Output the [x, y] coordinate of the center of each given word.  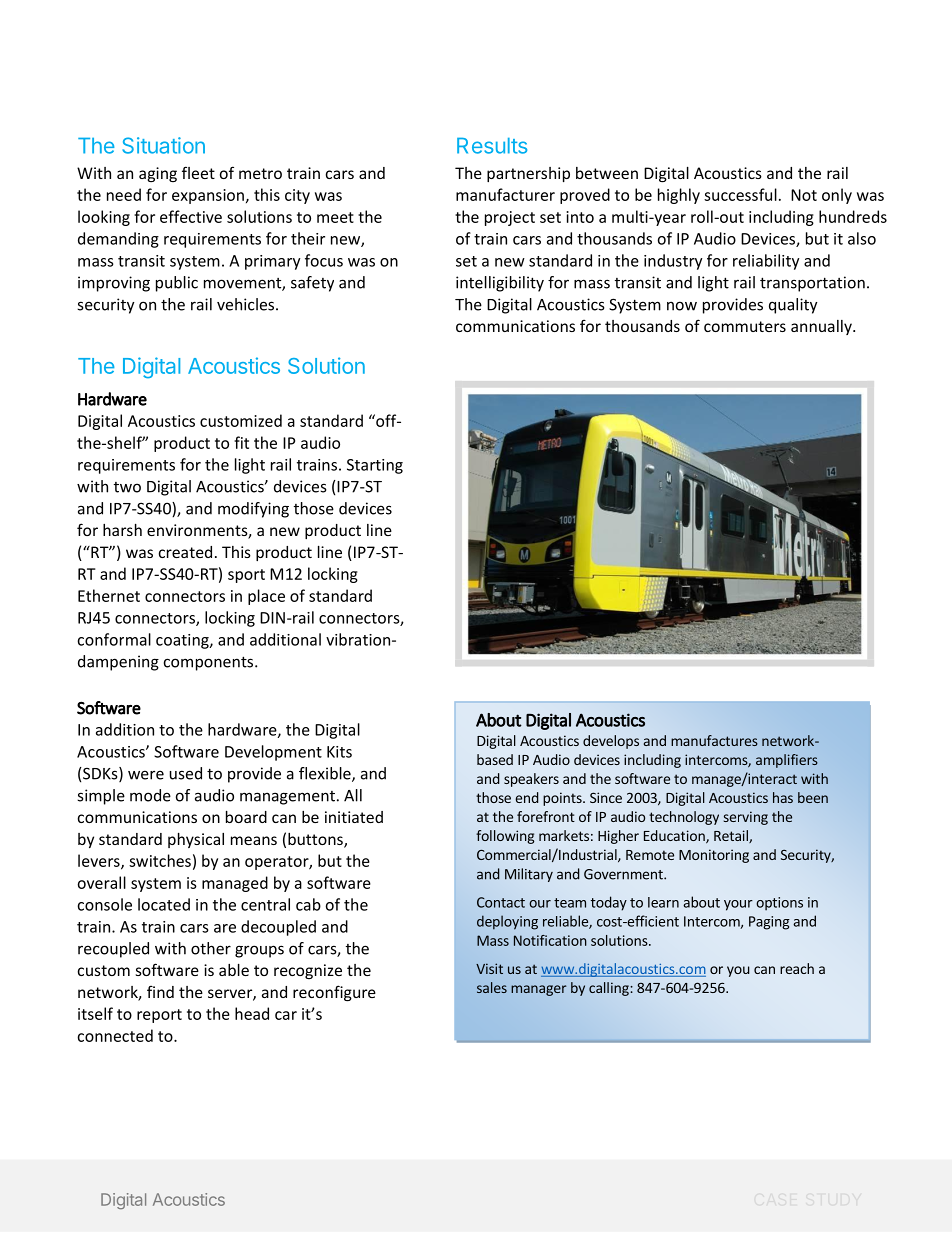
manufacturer [505, 194]
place [266, 597]
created [185, 552]
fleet [198, 172]
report [159, 1016]
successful [740, 194]
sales [492, 987]
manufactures [714, 740]
